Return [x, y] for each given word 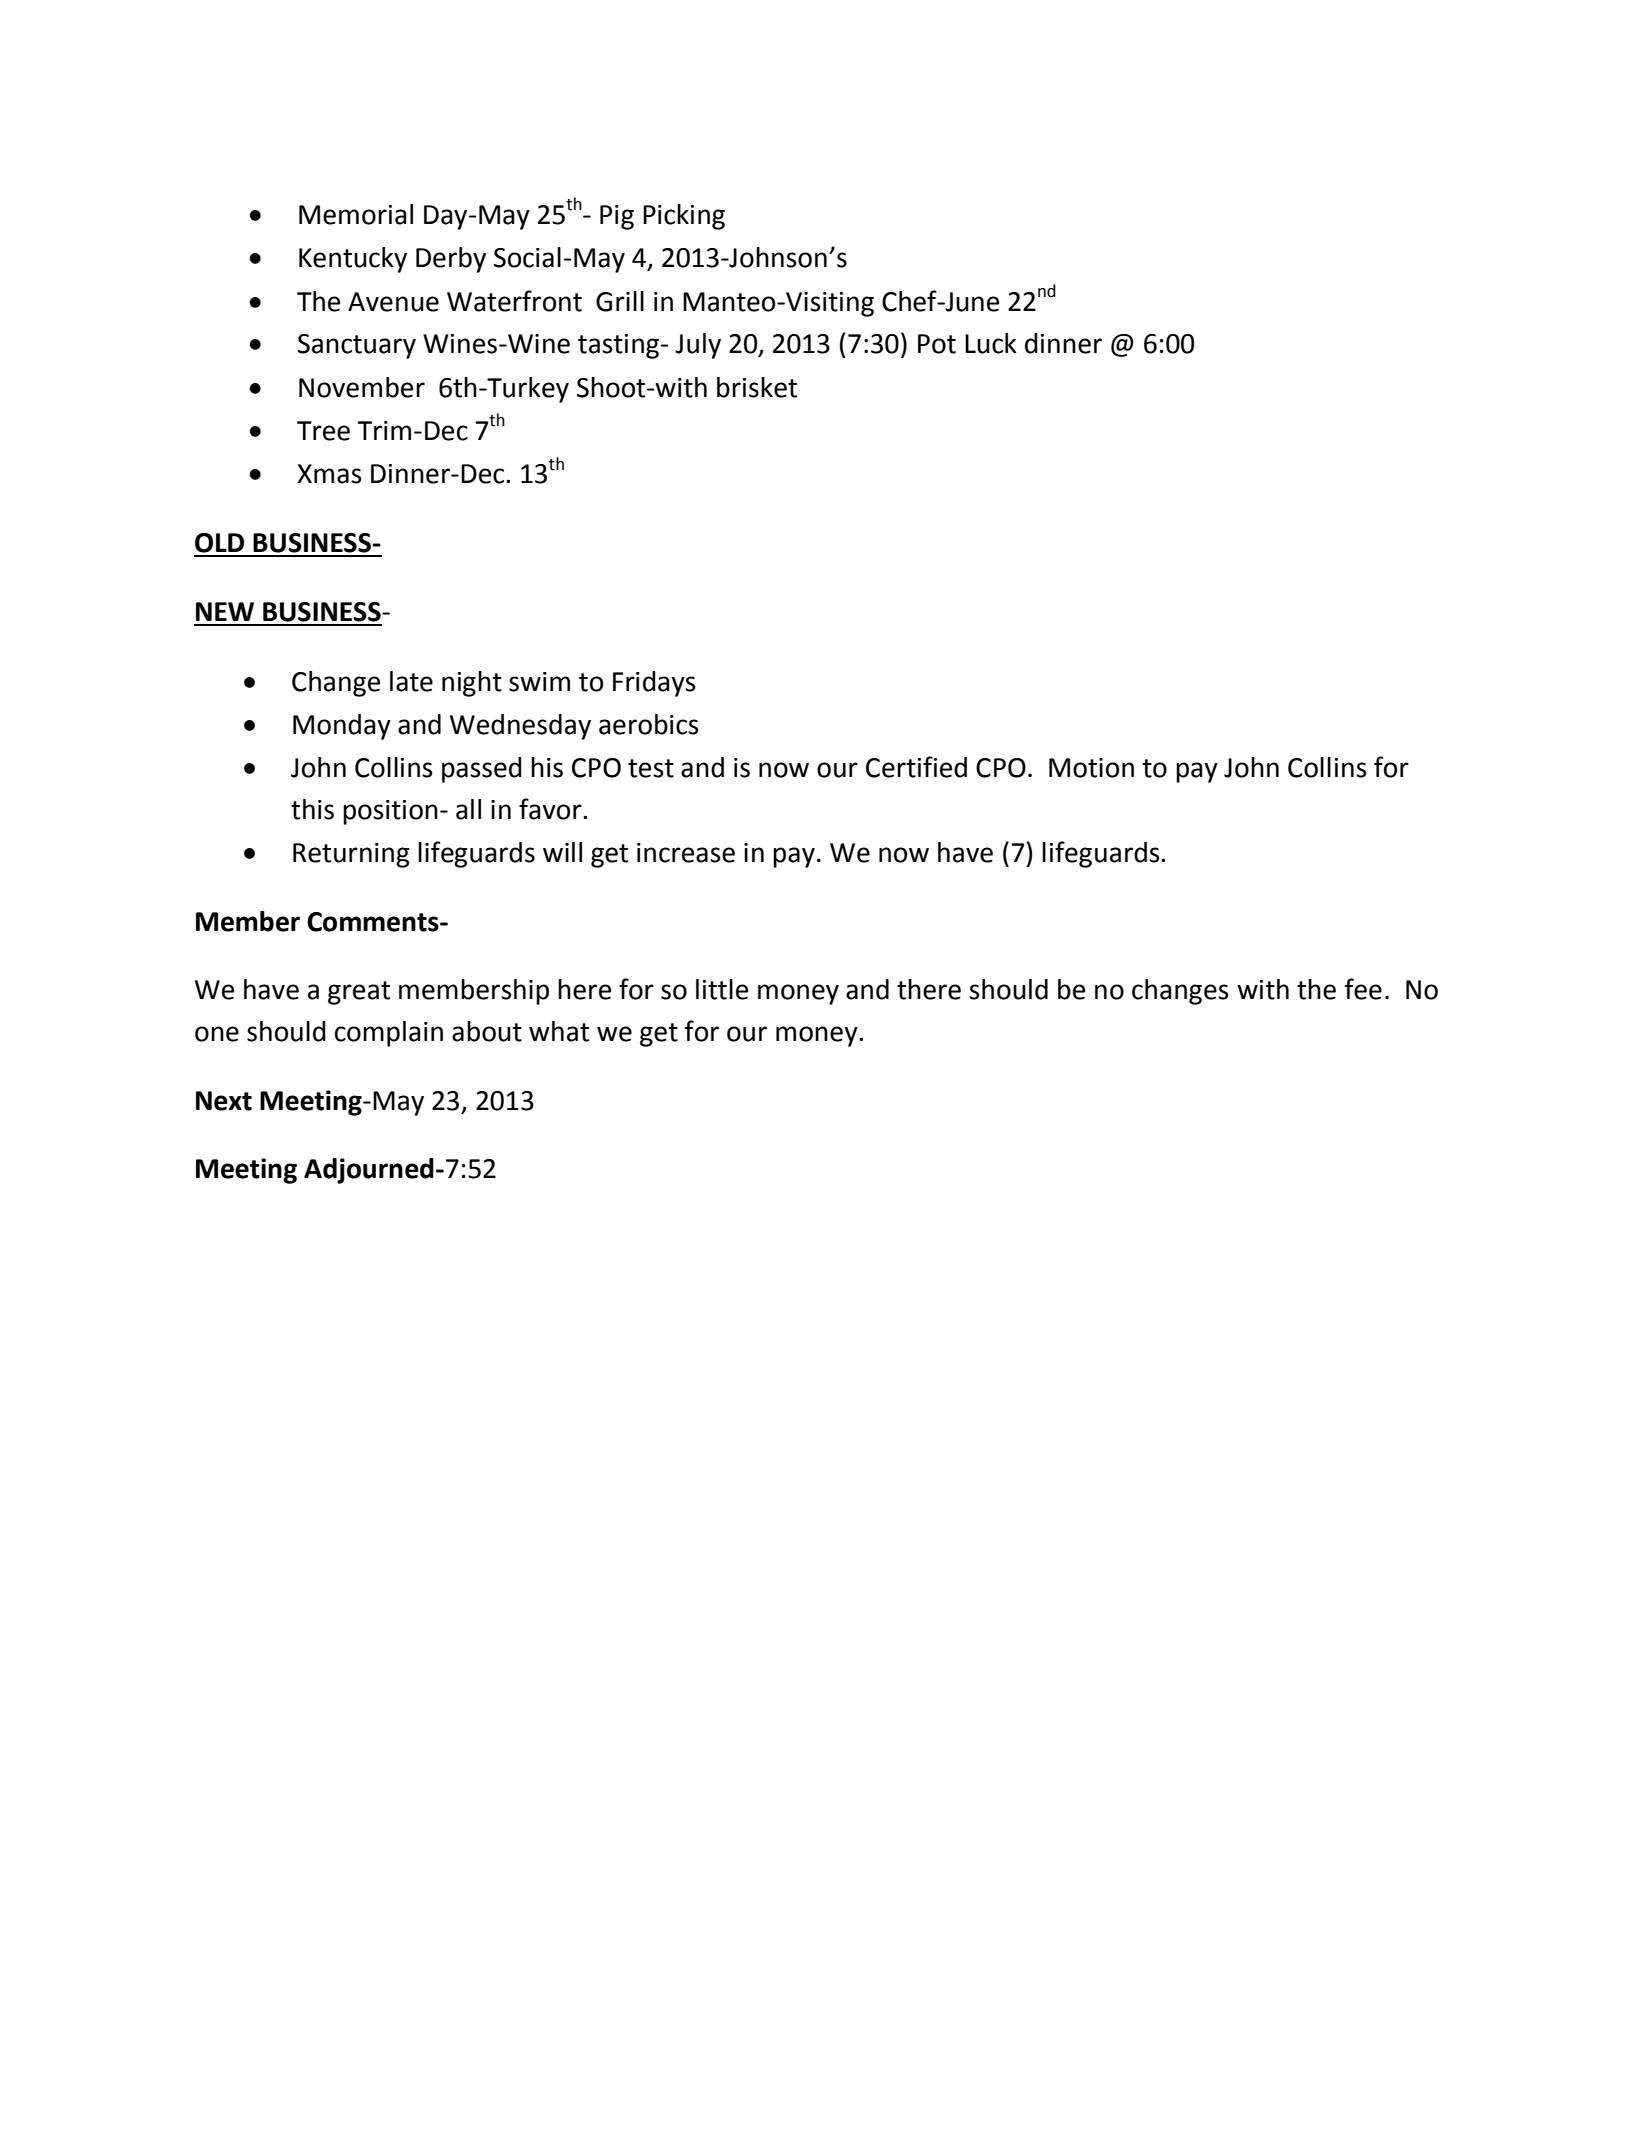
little [722, 989]
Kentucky [353, 260]
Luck [991, 343]
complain [389, 1034]
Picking [684, 217]
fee [1363, 989]
